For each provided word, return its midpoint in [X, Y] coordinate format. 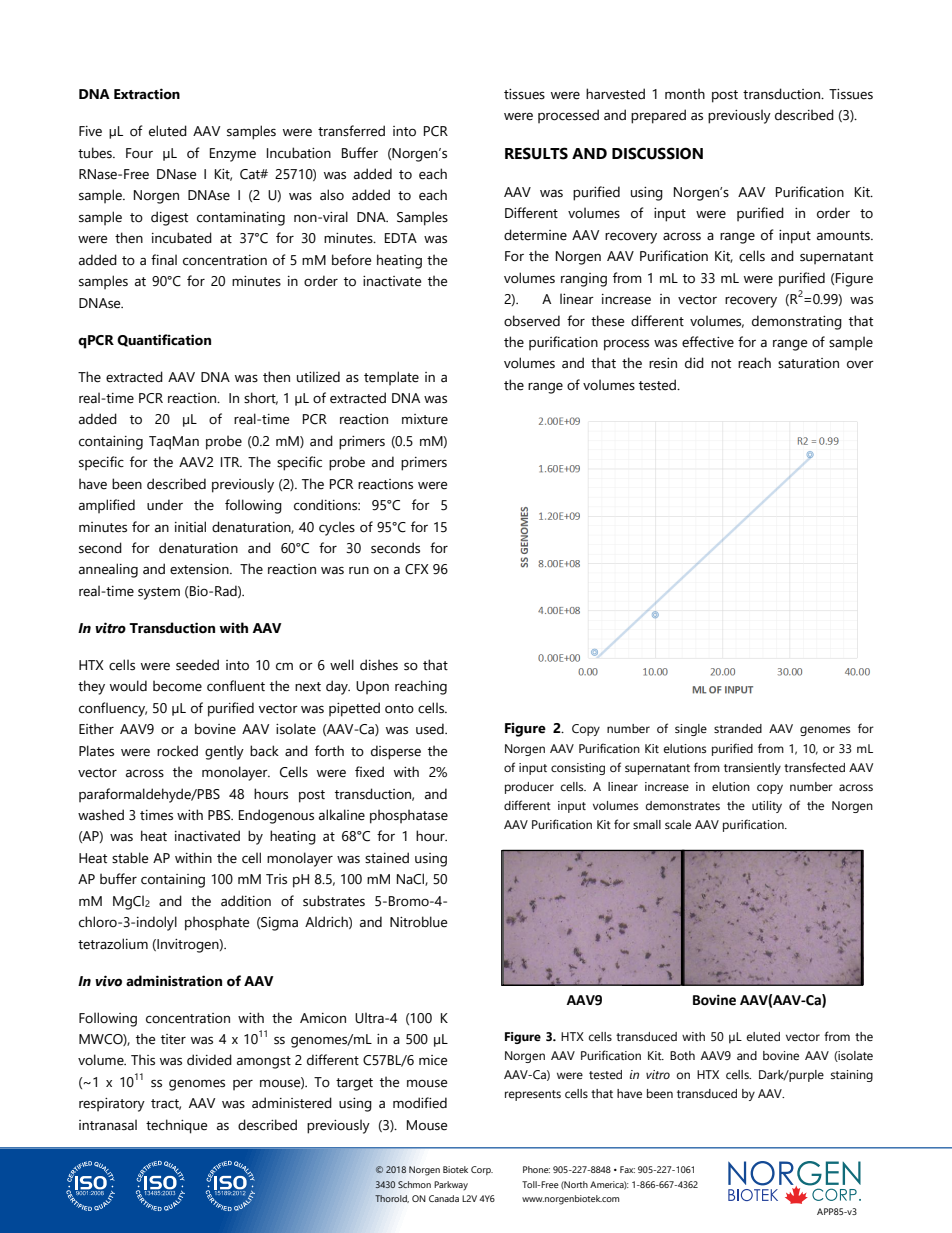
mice [433, 1060]
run [359, 571]
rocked [177, 751]
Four [139, 153]
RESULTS [536, 153]
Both [682, 1055]
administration [174, 981]
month [685, 94]
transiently [752, 769]
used [431, 729]
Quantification [164, 340]
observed [532, 321]
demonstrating [797, 322]
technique [176, 1126]
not [721, 364]
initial [190, 527]
